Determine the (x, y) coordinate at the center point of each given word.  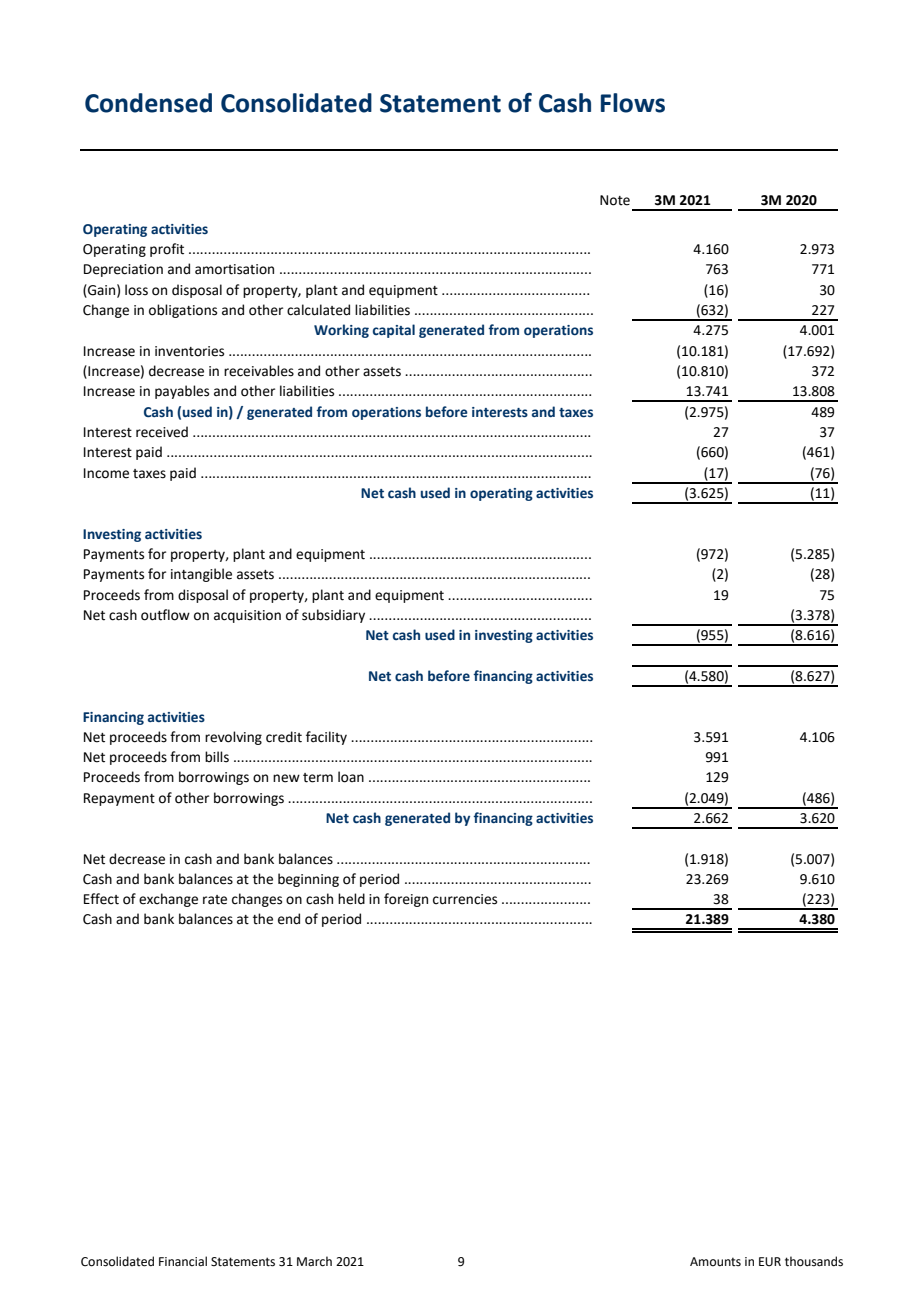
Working (341, 331)
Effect (101, 899)
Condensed (148, 103)
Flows (633, 103)
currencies (465, 899)
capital (394, 331)
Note (615, 200)
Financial (183, 1261)
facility (326, 738)
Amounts (715, 1262)
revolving (233, 738)
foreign (406, 900)
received (162, 432)
